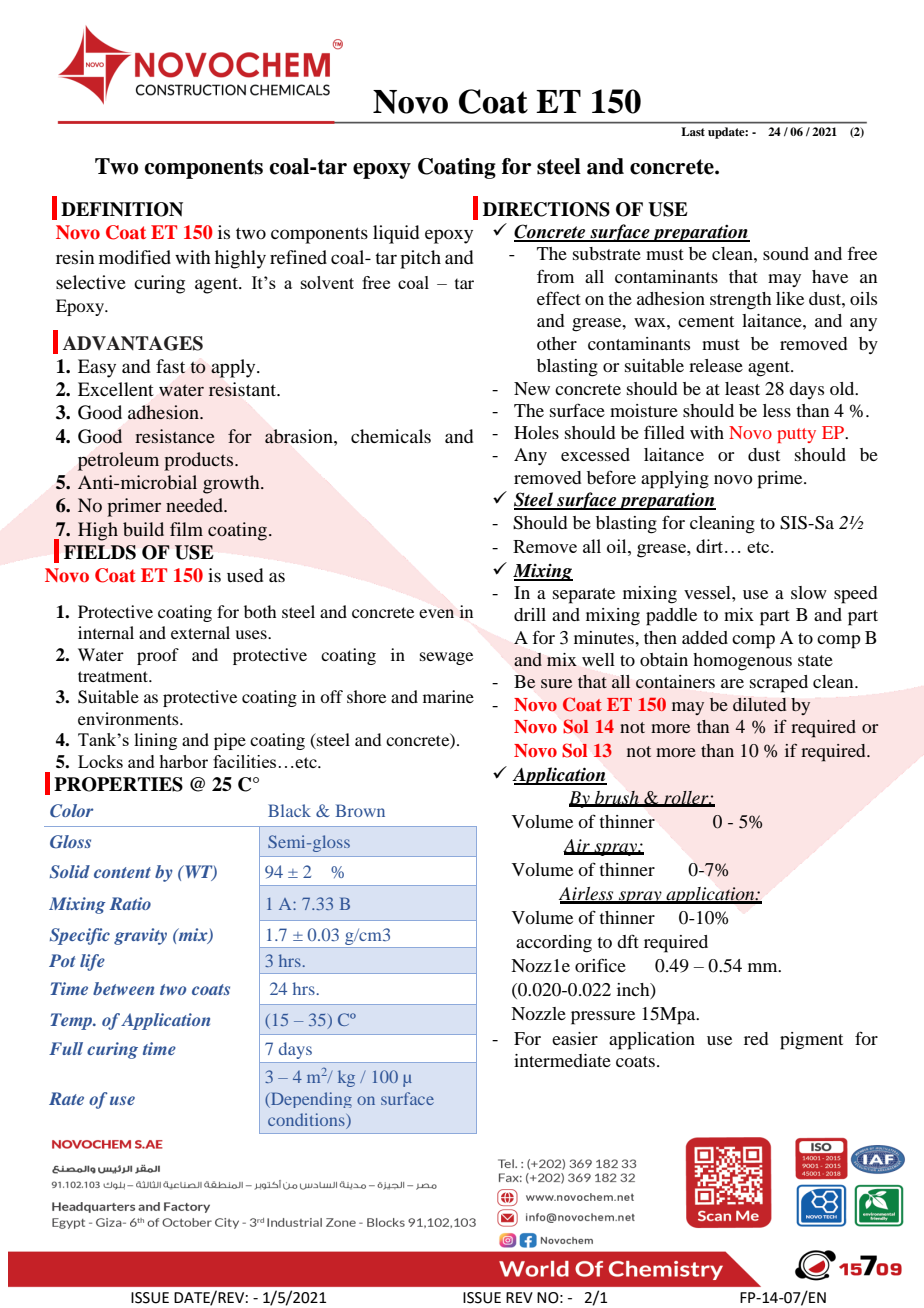 The width and height of the image is (924, 1308). Describe the element at coordinates (158, 656) in the image. I see `proof` at that location.
